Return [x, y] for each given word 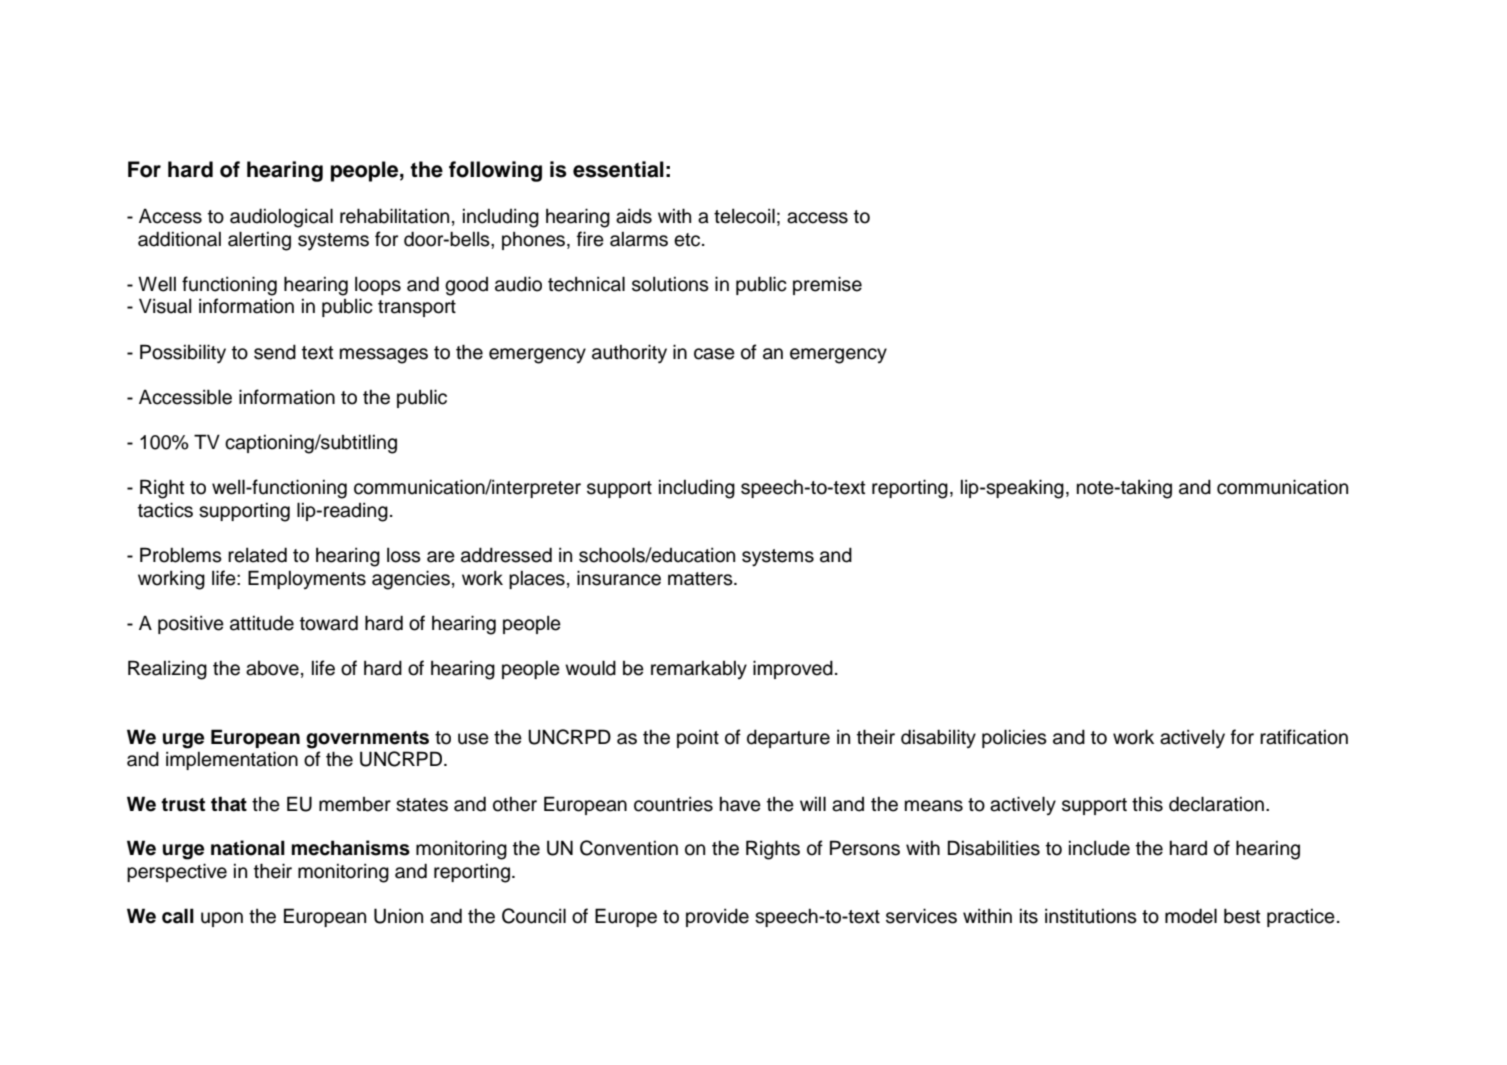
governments [367, 740]
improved [793, 669]
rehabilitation [394, 216]
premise [827, 285]
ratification [1304, 737]
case [714, 354]
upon [222, 919]
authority [629, 354]
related [257, 555]
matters [701, 579]
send [275, 352]
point [698, 739]
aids [634, 216]
